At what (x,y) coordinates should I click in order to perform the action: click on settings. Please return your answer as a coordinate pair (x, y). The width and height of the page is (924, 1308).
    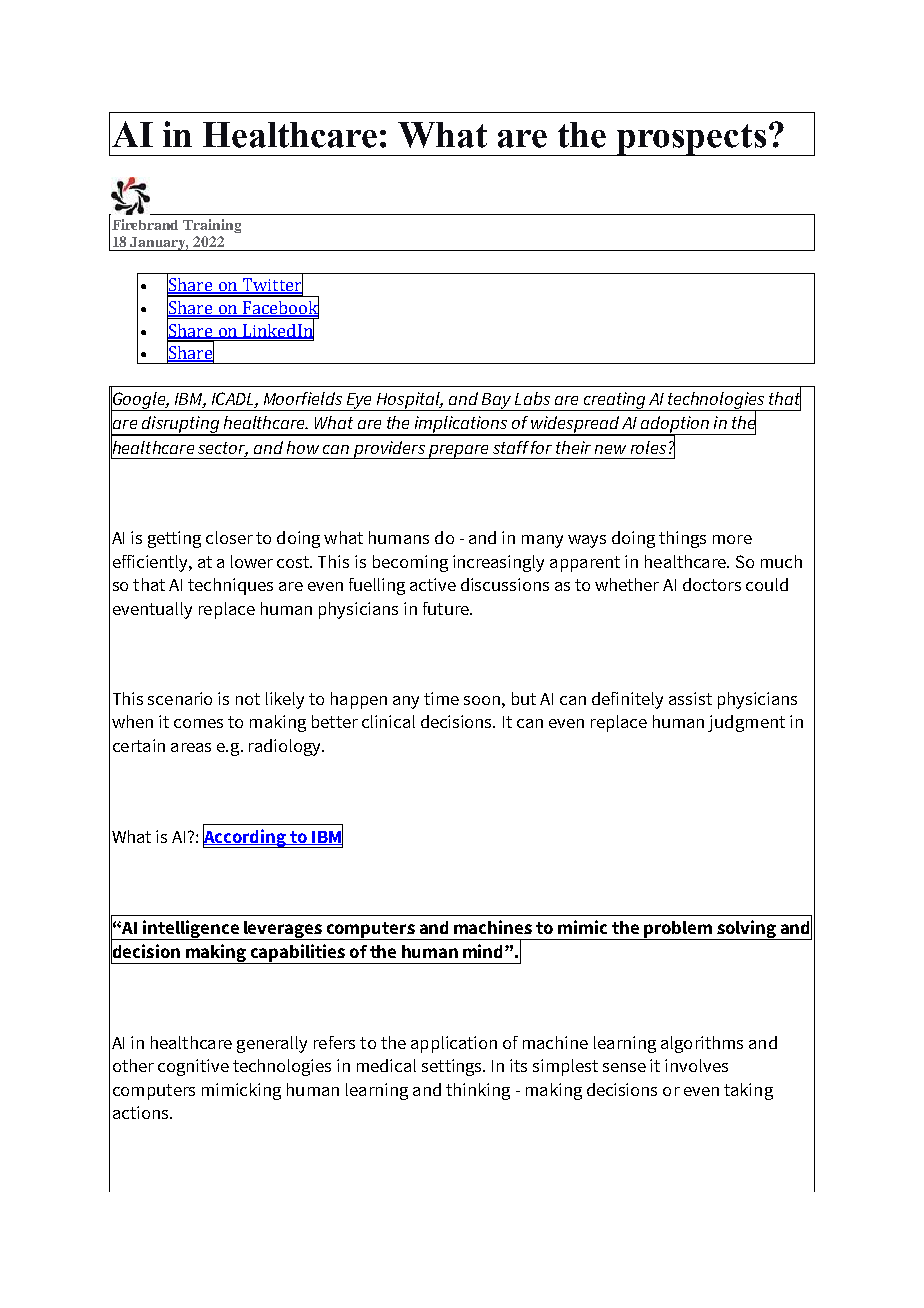
    Looking at the image, I should click on (453, 1067).
